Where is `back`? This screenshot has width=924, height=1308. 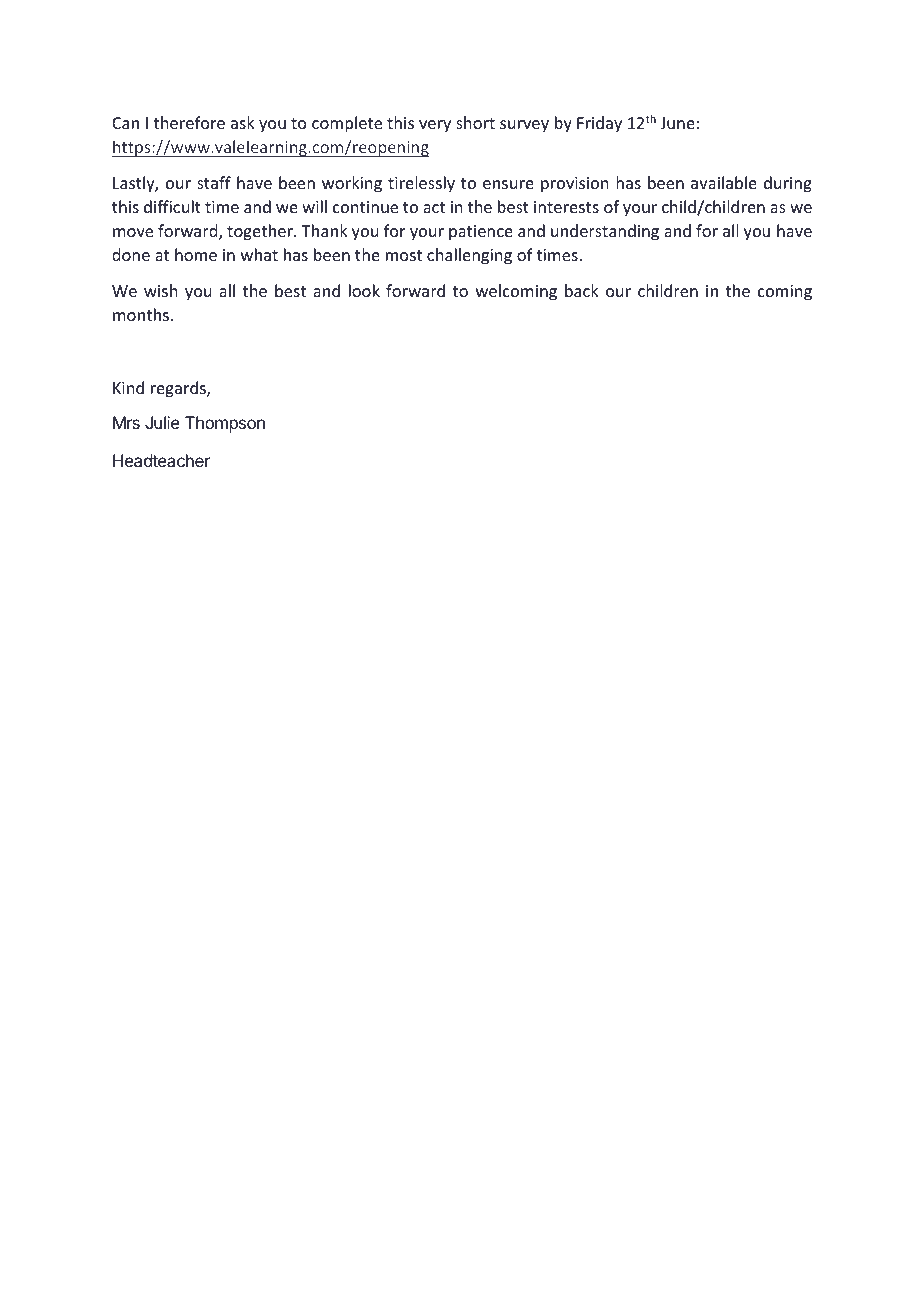
back is located at coordinates (582, 290).
